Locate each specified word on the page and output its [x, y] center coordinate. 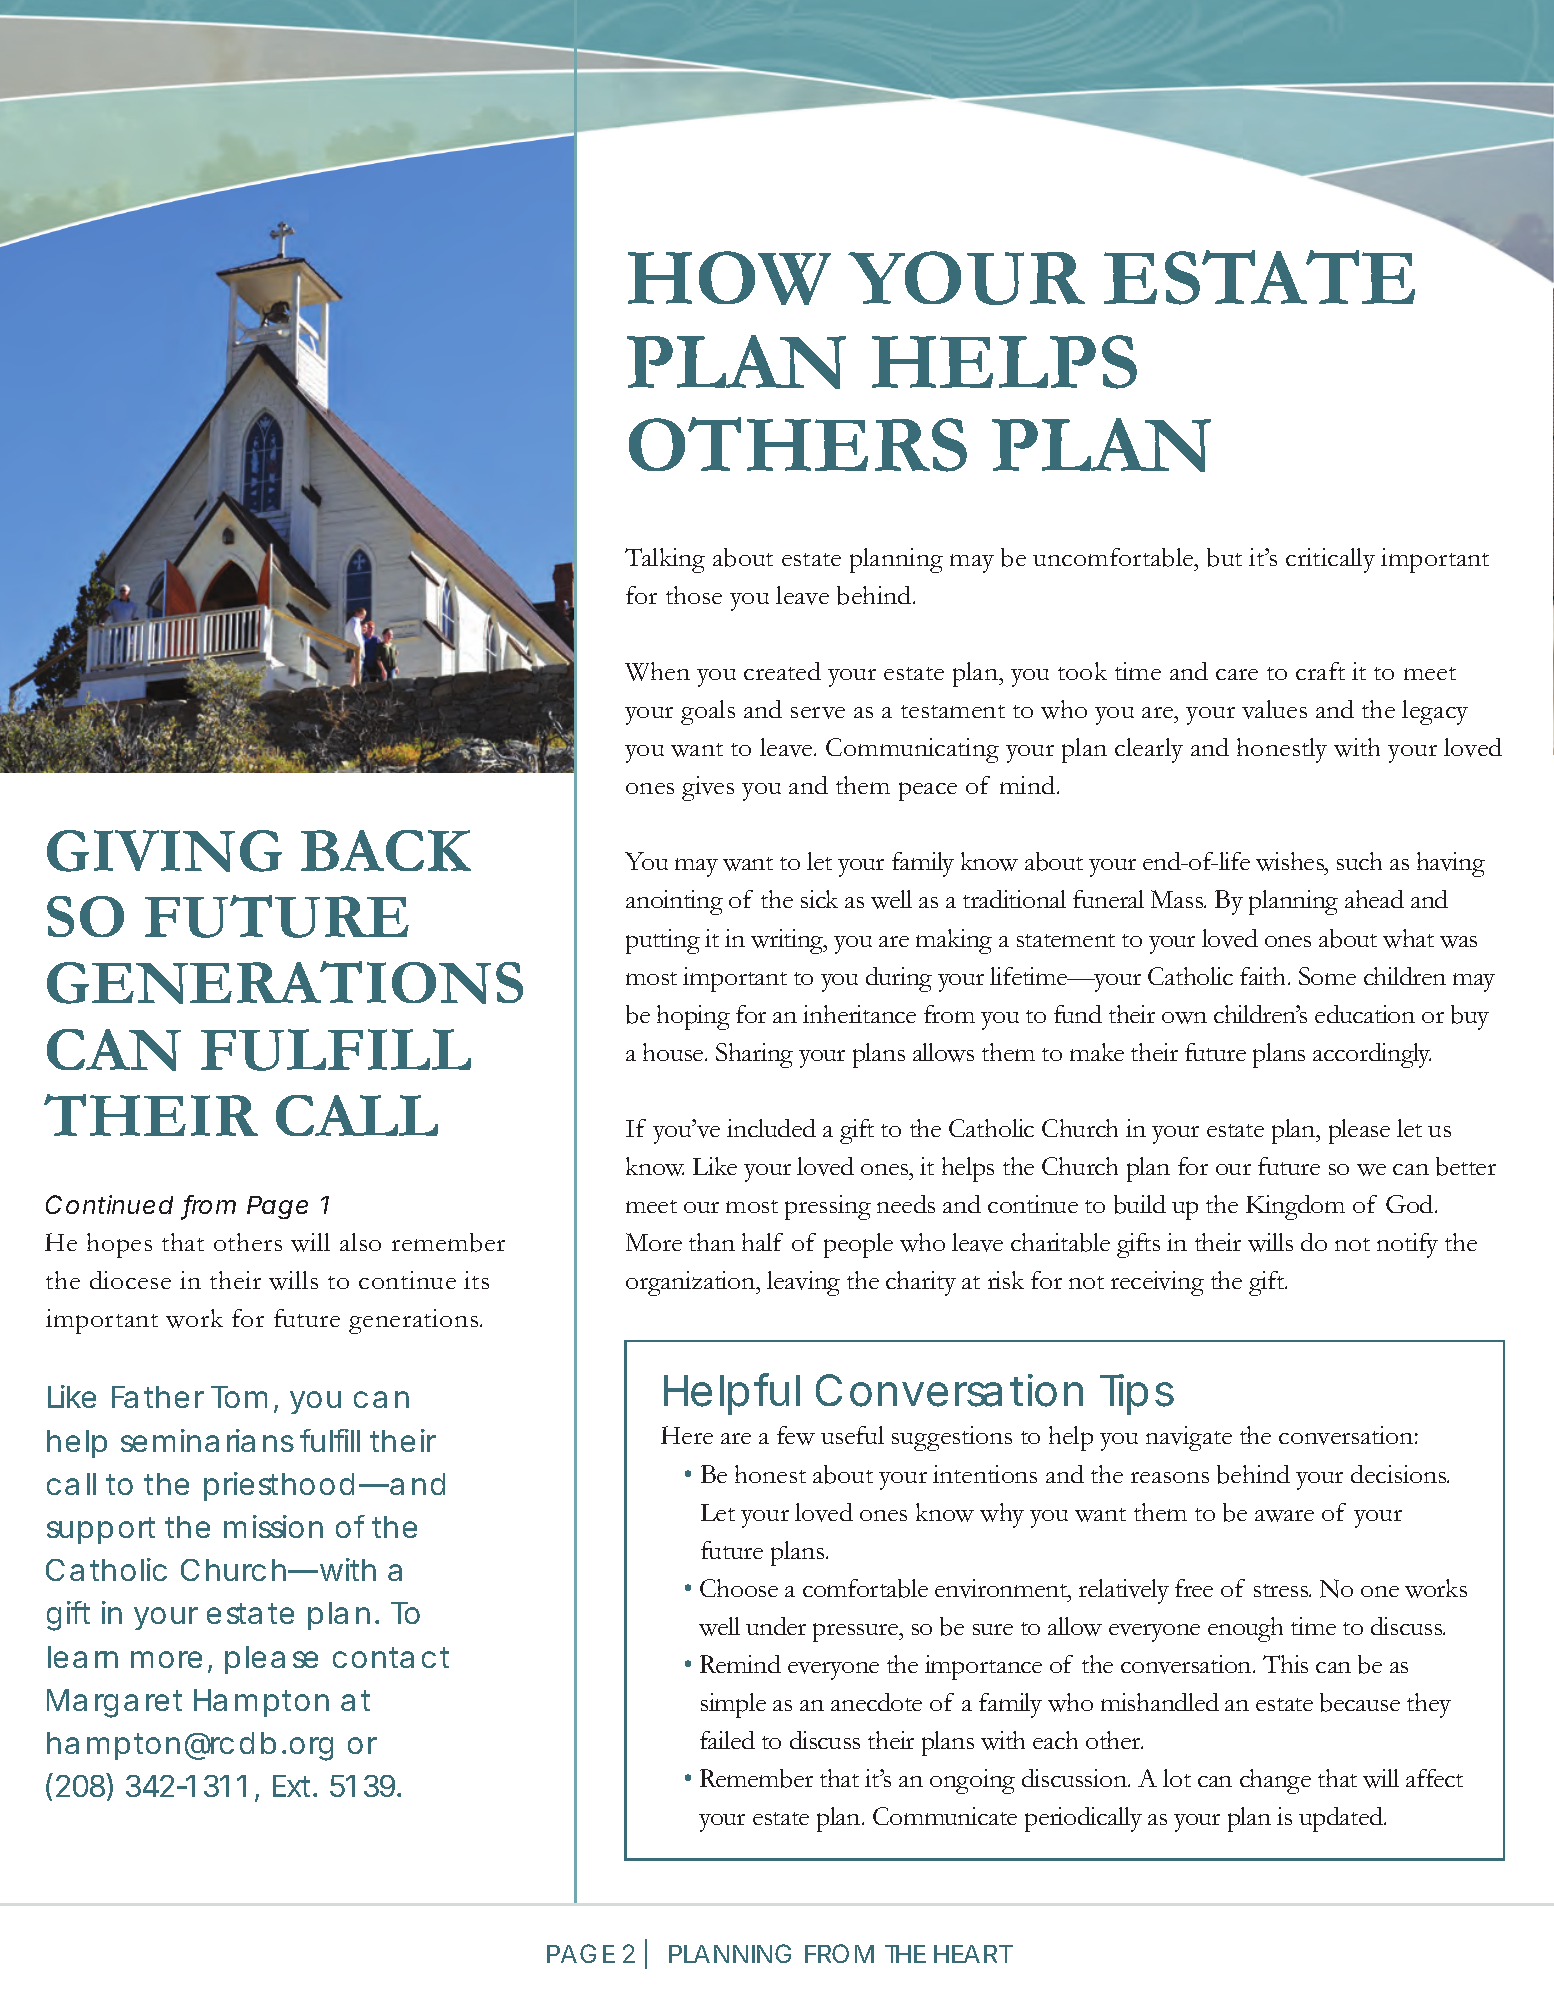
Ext [294, 1786]
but [1224, 557]
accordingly [1372, 1055]
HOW [729, 278]
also [360, 1242]
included [771, 1128]
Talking [665, 560]
